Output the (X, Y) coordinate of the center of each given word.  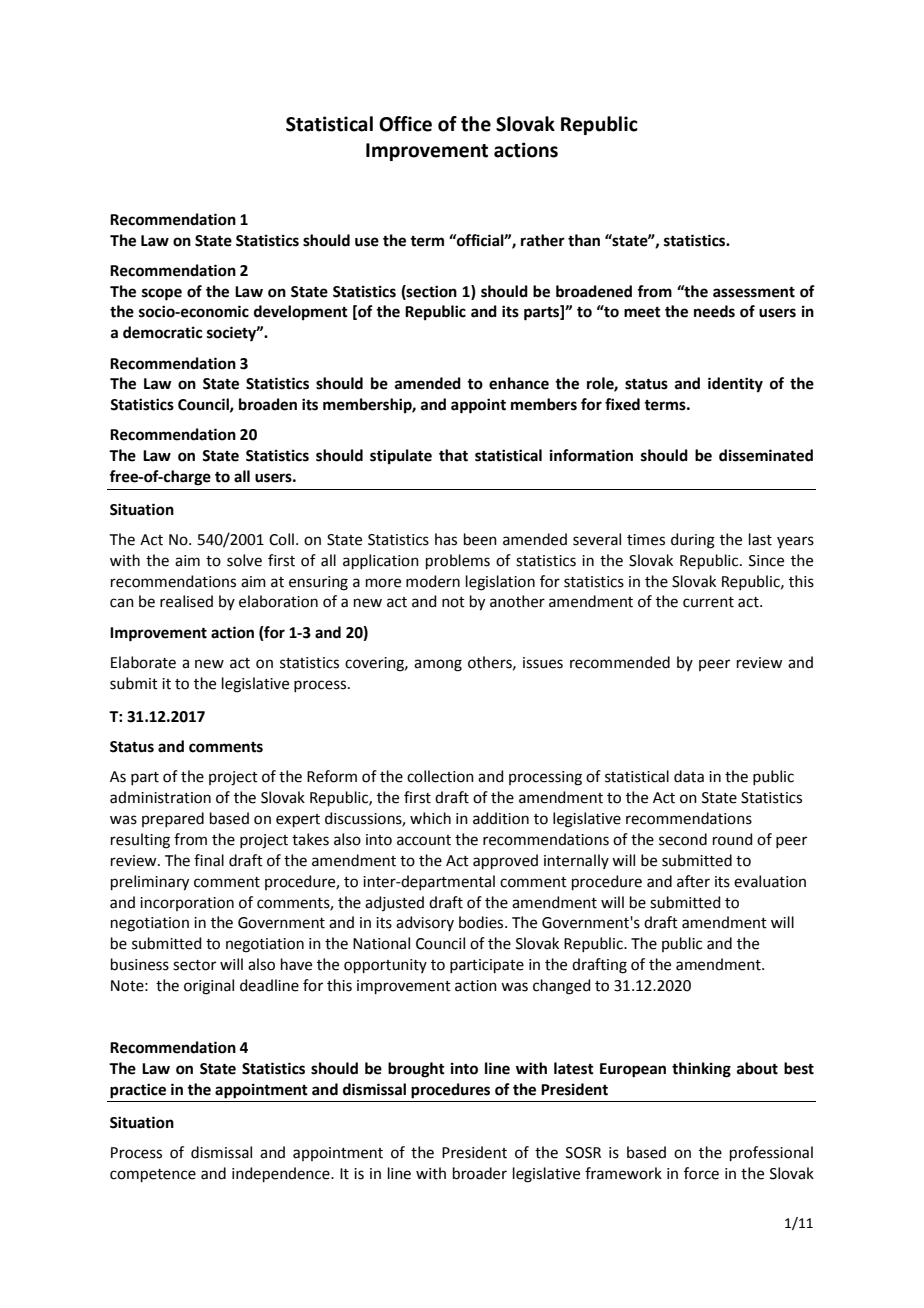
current (708, 602)
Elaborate (143, 662)
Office (405, 124)
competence (153, 1175)
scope (162, 294)
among (438, 665)
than (584, 240)
